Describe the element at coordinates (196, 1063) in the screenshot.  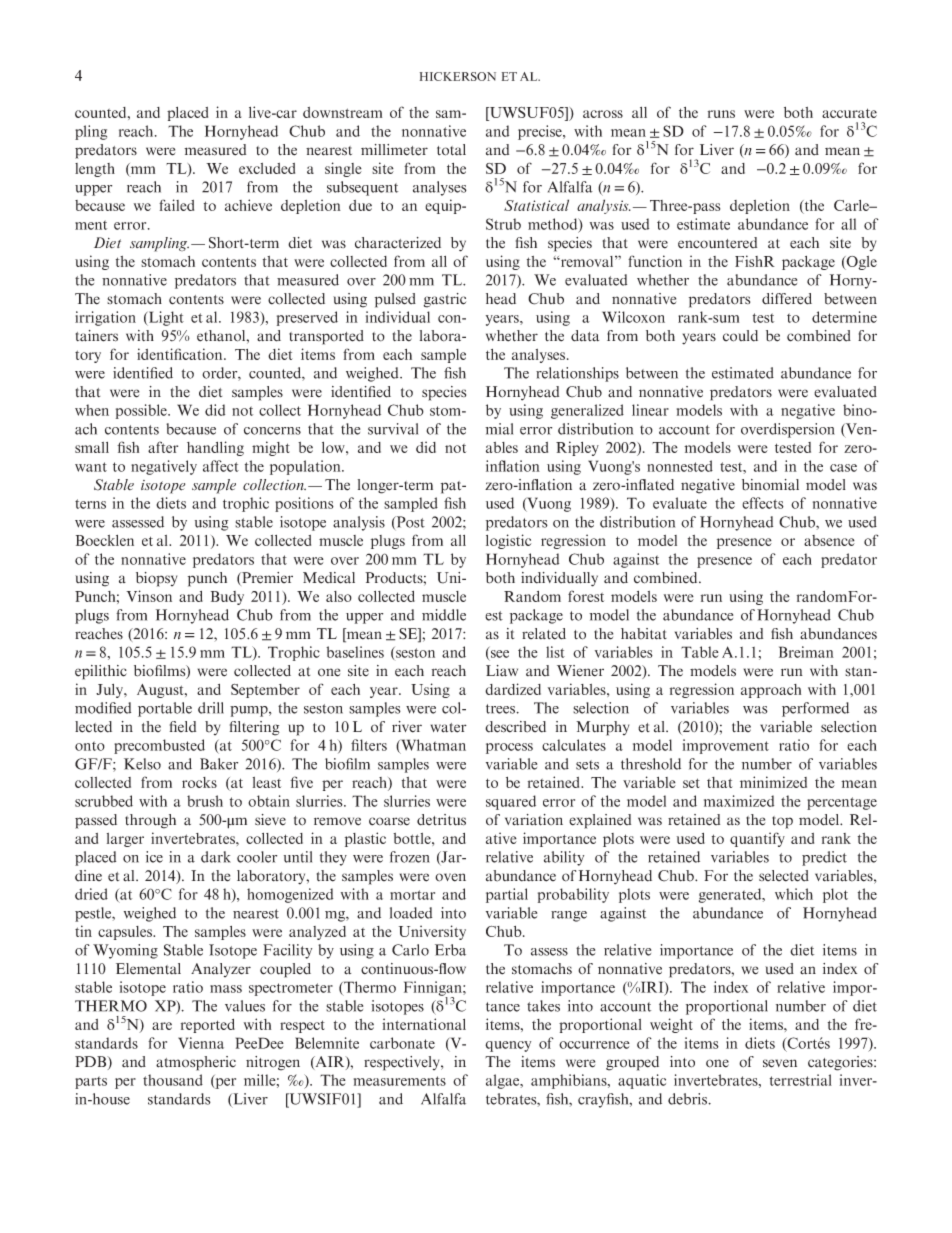
I see `atmospheric` at that location.
